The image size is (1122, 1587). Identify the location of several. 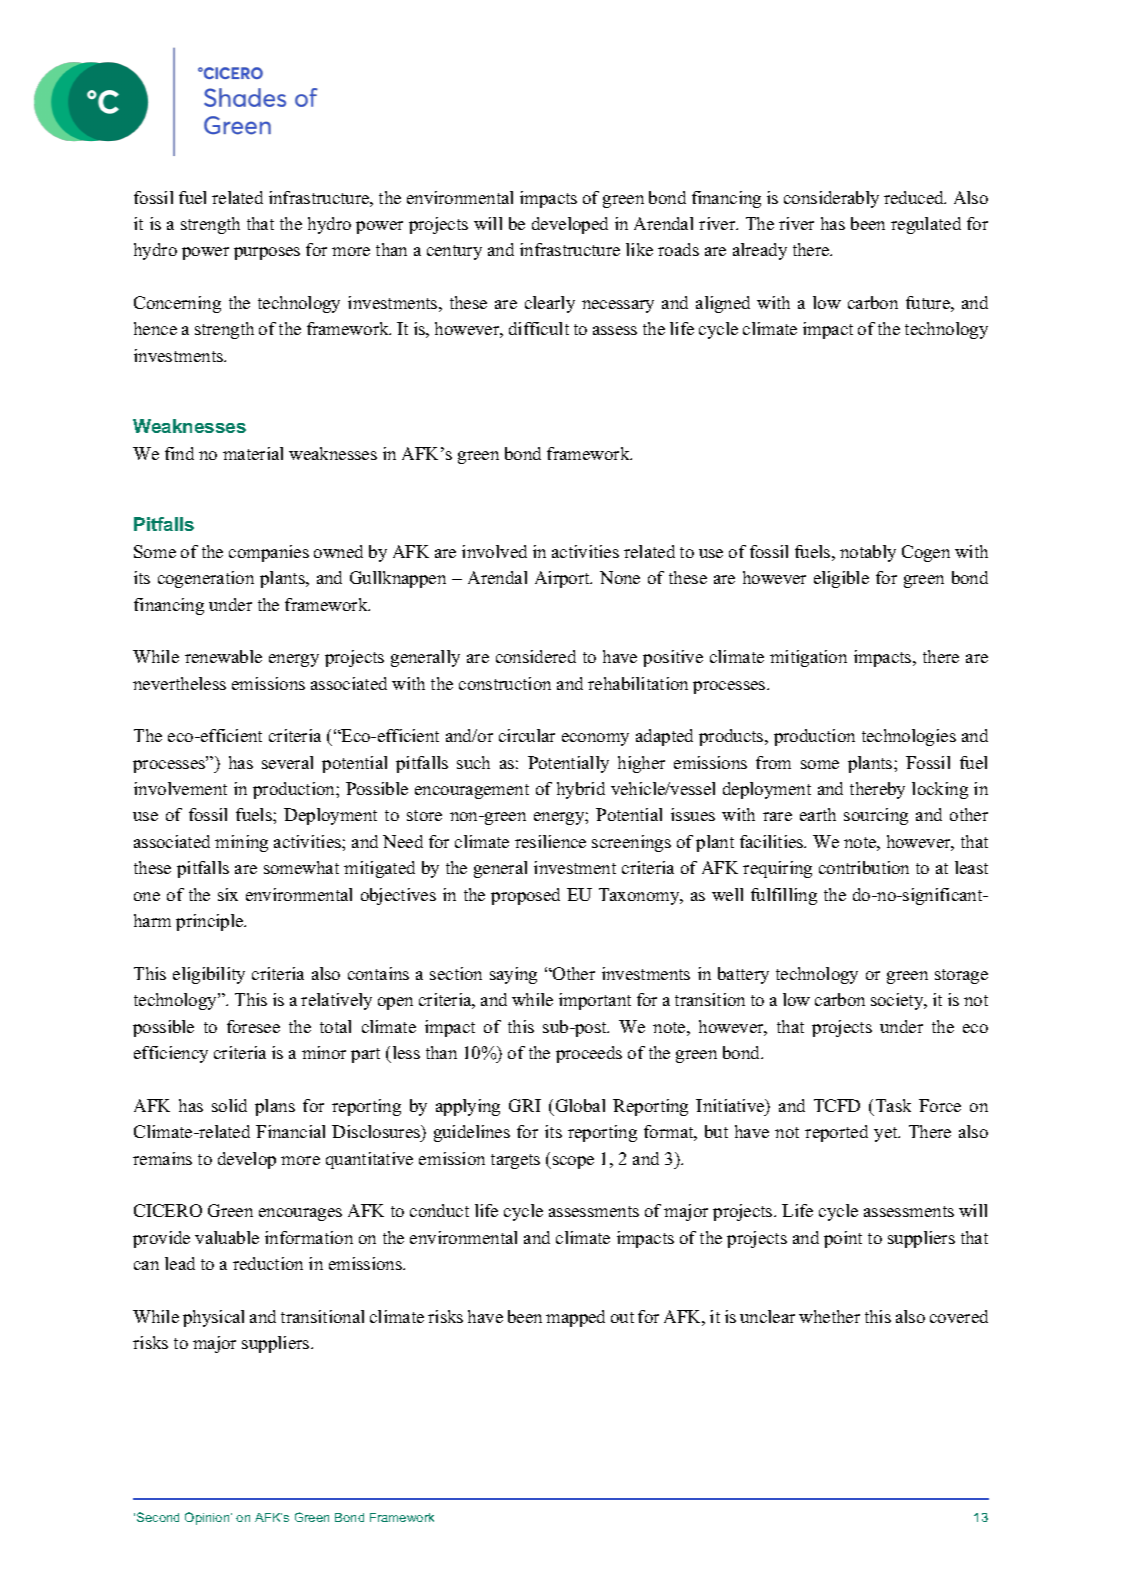
(287, 762).
